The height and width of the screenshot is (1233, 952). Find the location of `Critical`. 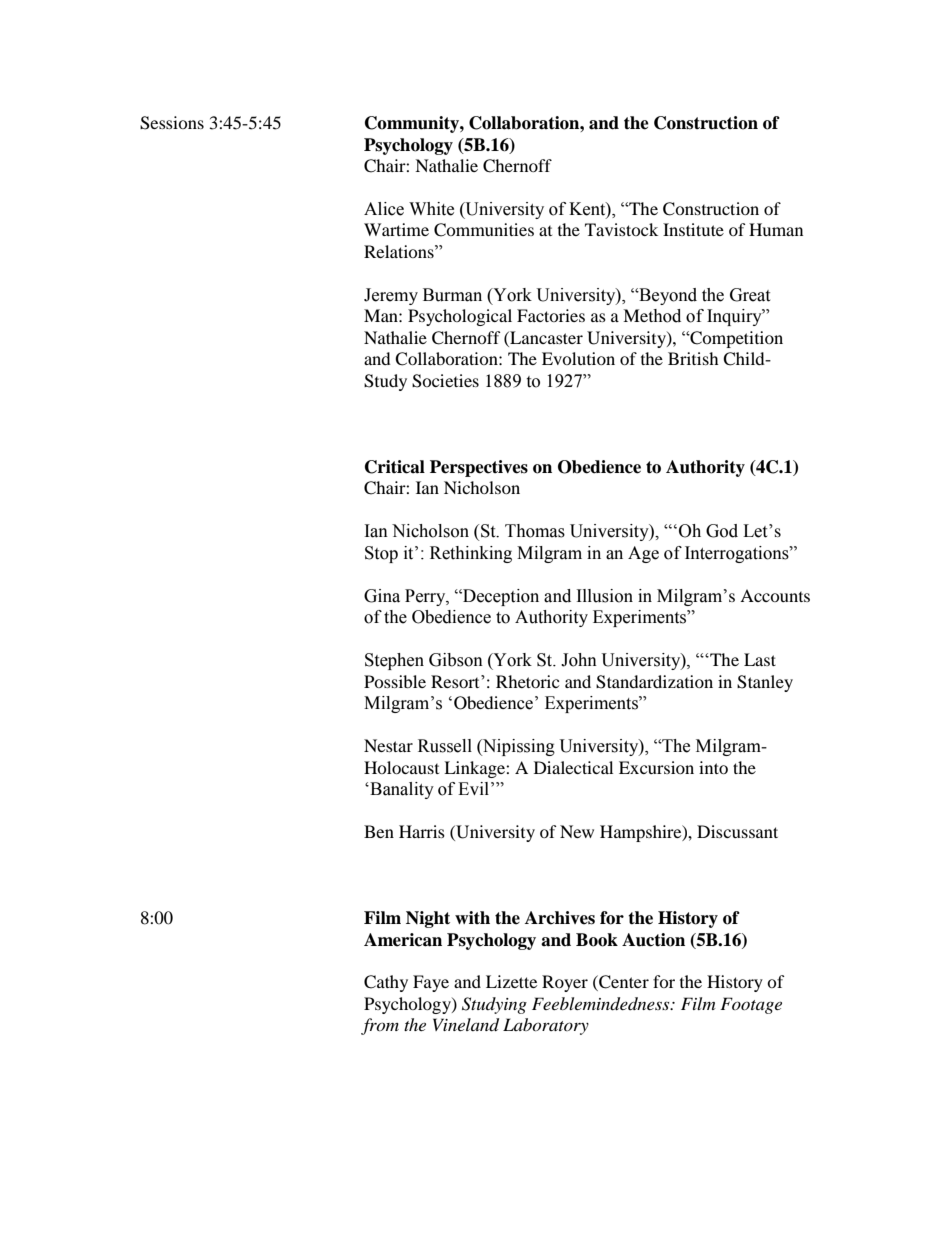

Critical is located at coordinates (395, 467).
